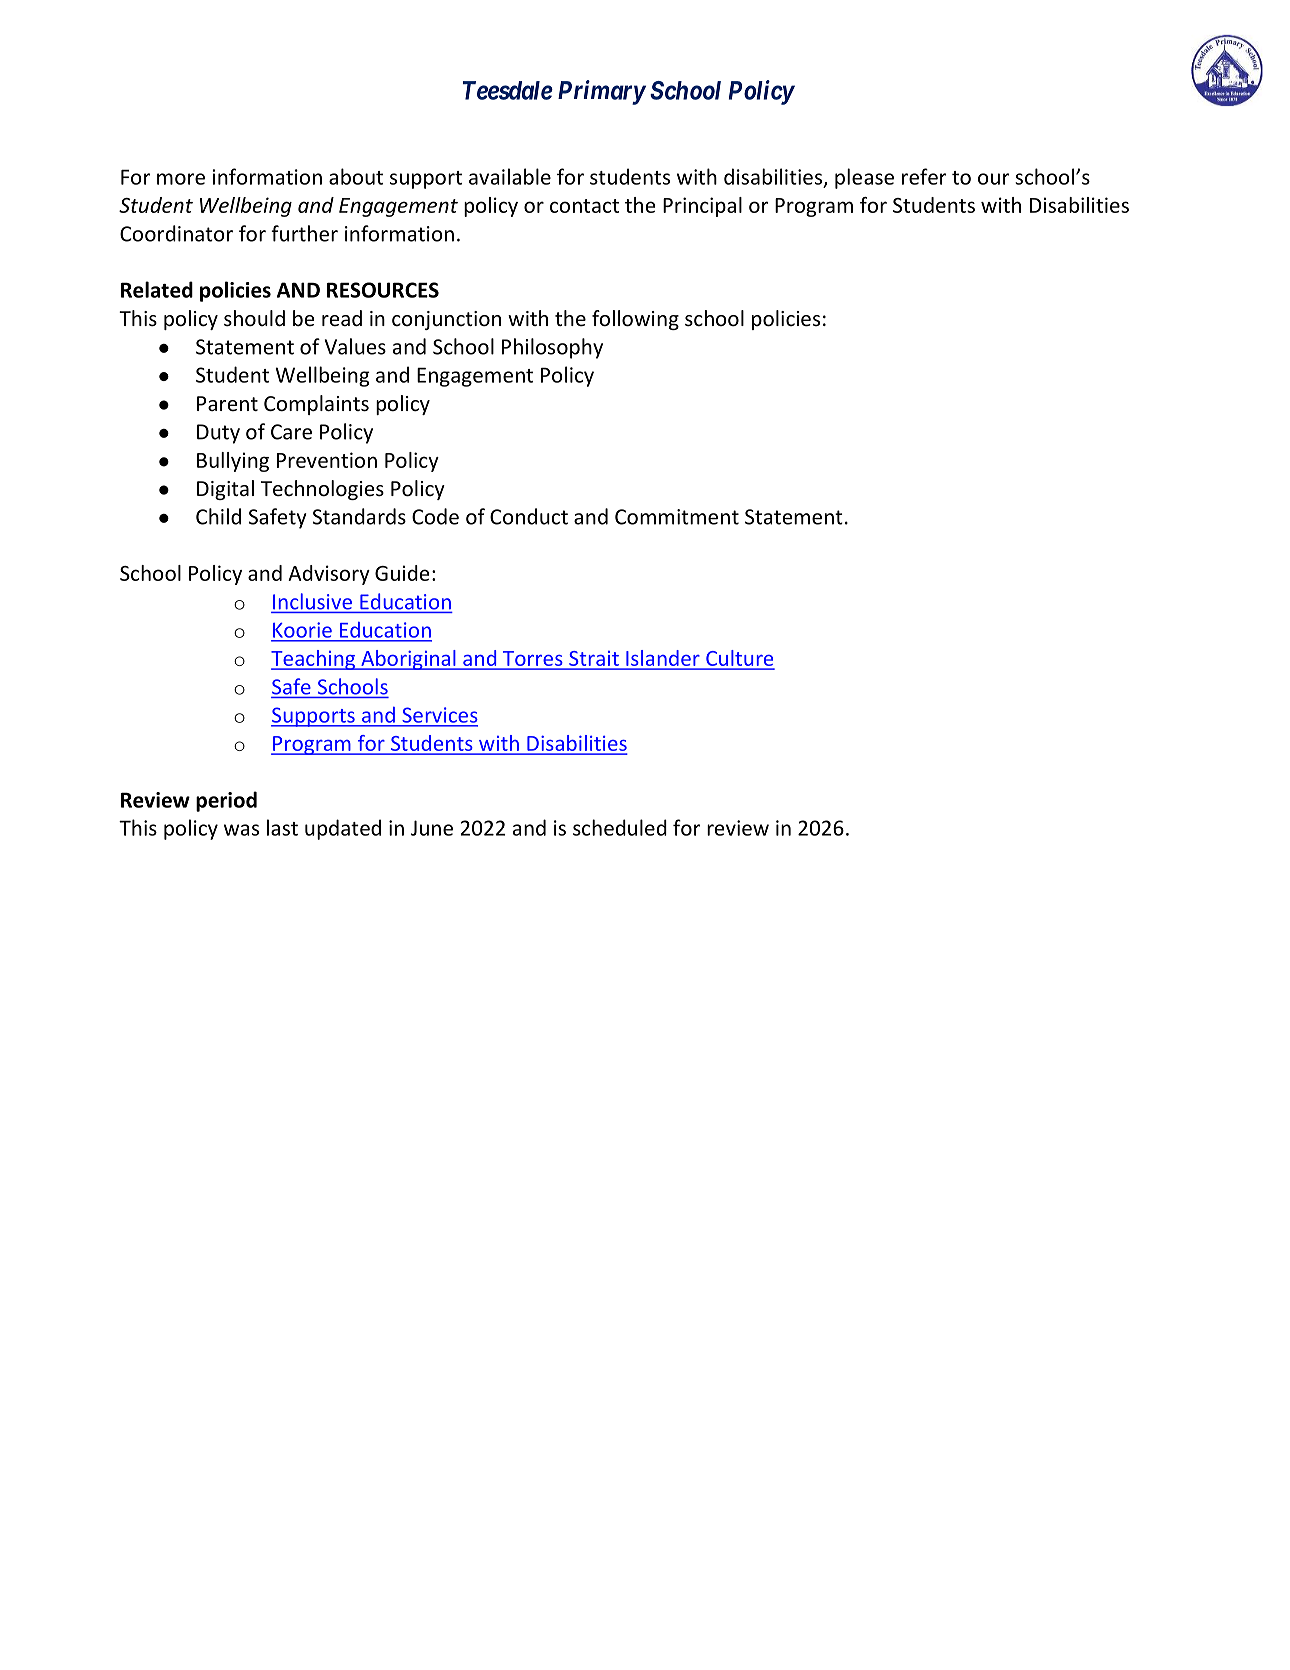 The width and height of the screenshot is (1290, 1670). I want to click on Aboriginal, so click(408, 660).
